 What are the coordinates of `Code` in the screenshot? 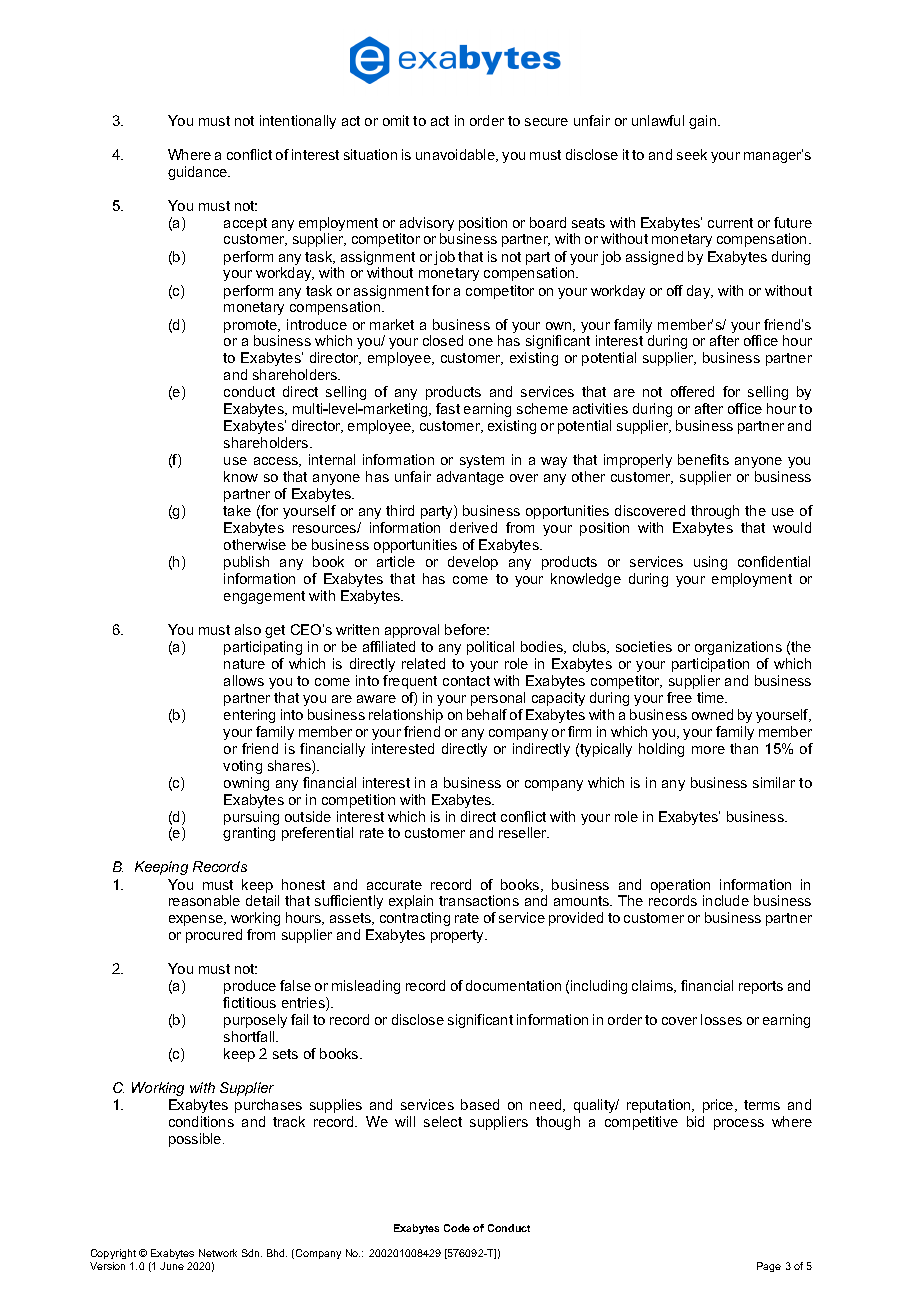 It's located at (457, 1228).
